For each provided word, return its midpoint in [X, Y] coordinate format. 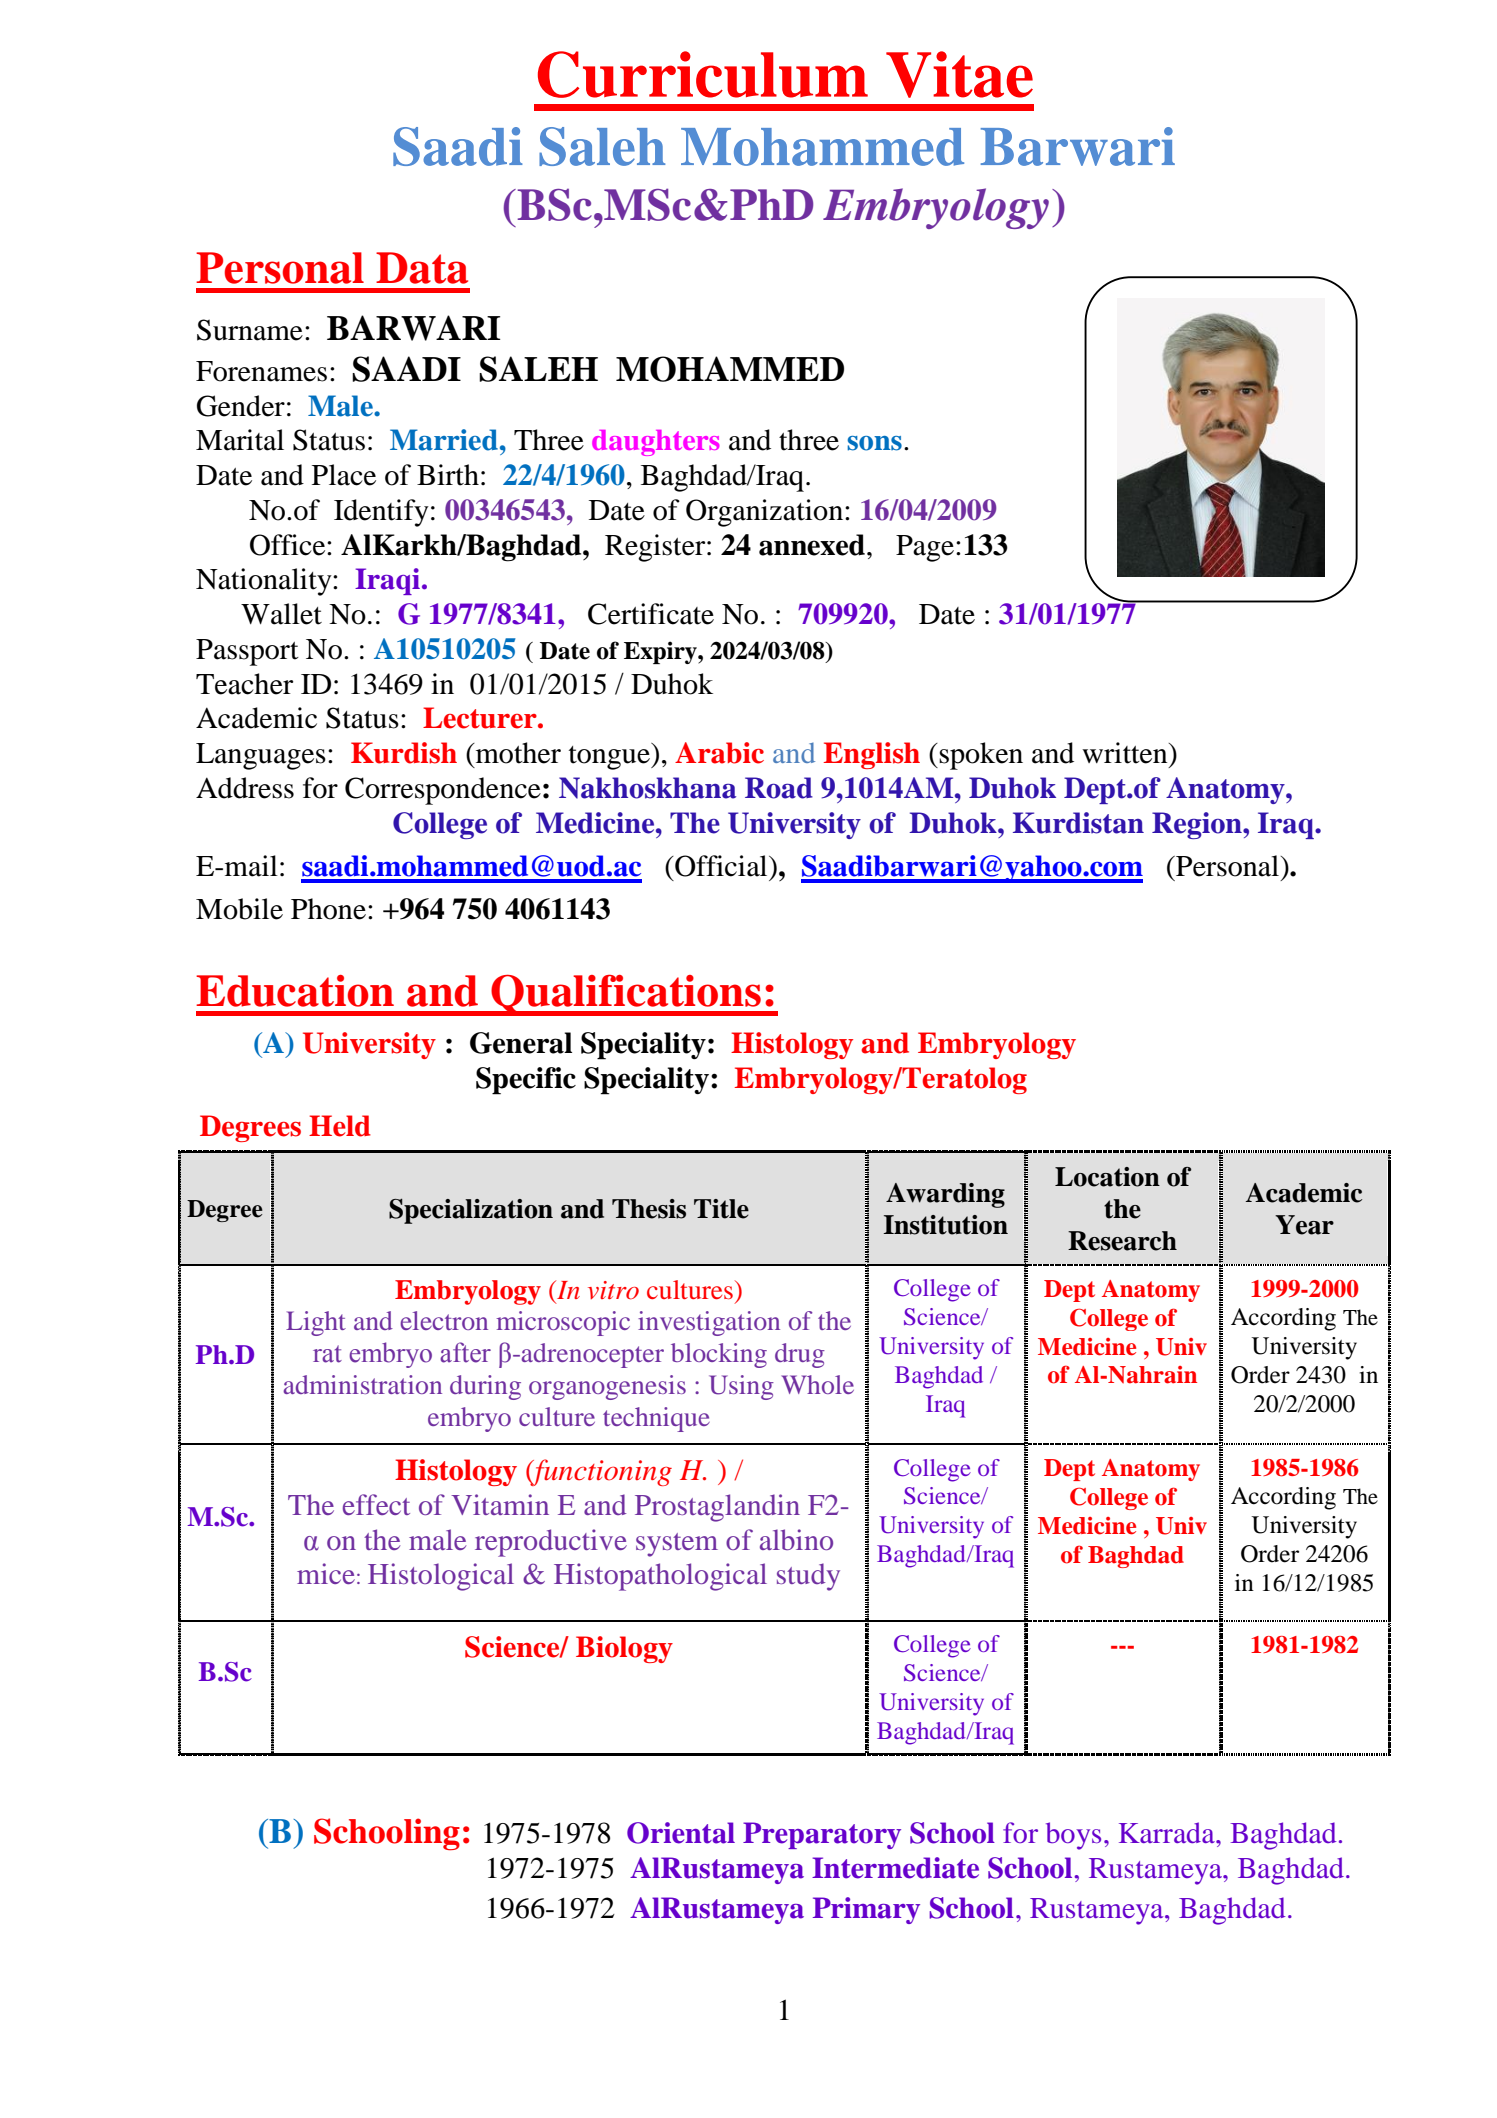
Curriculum [703, 74]
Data [422, 268]
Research [1122, 1241]
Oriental [681, 1833]
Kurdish [404, 753]
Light [316, 1323]
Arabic [719, 753]
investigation [709, 1323]
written [1126, 753]
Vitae [959, 74]
